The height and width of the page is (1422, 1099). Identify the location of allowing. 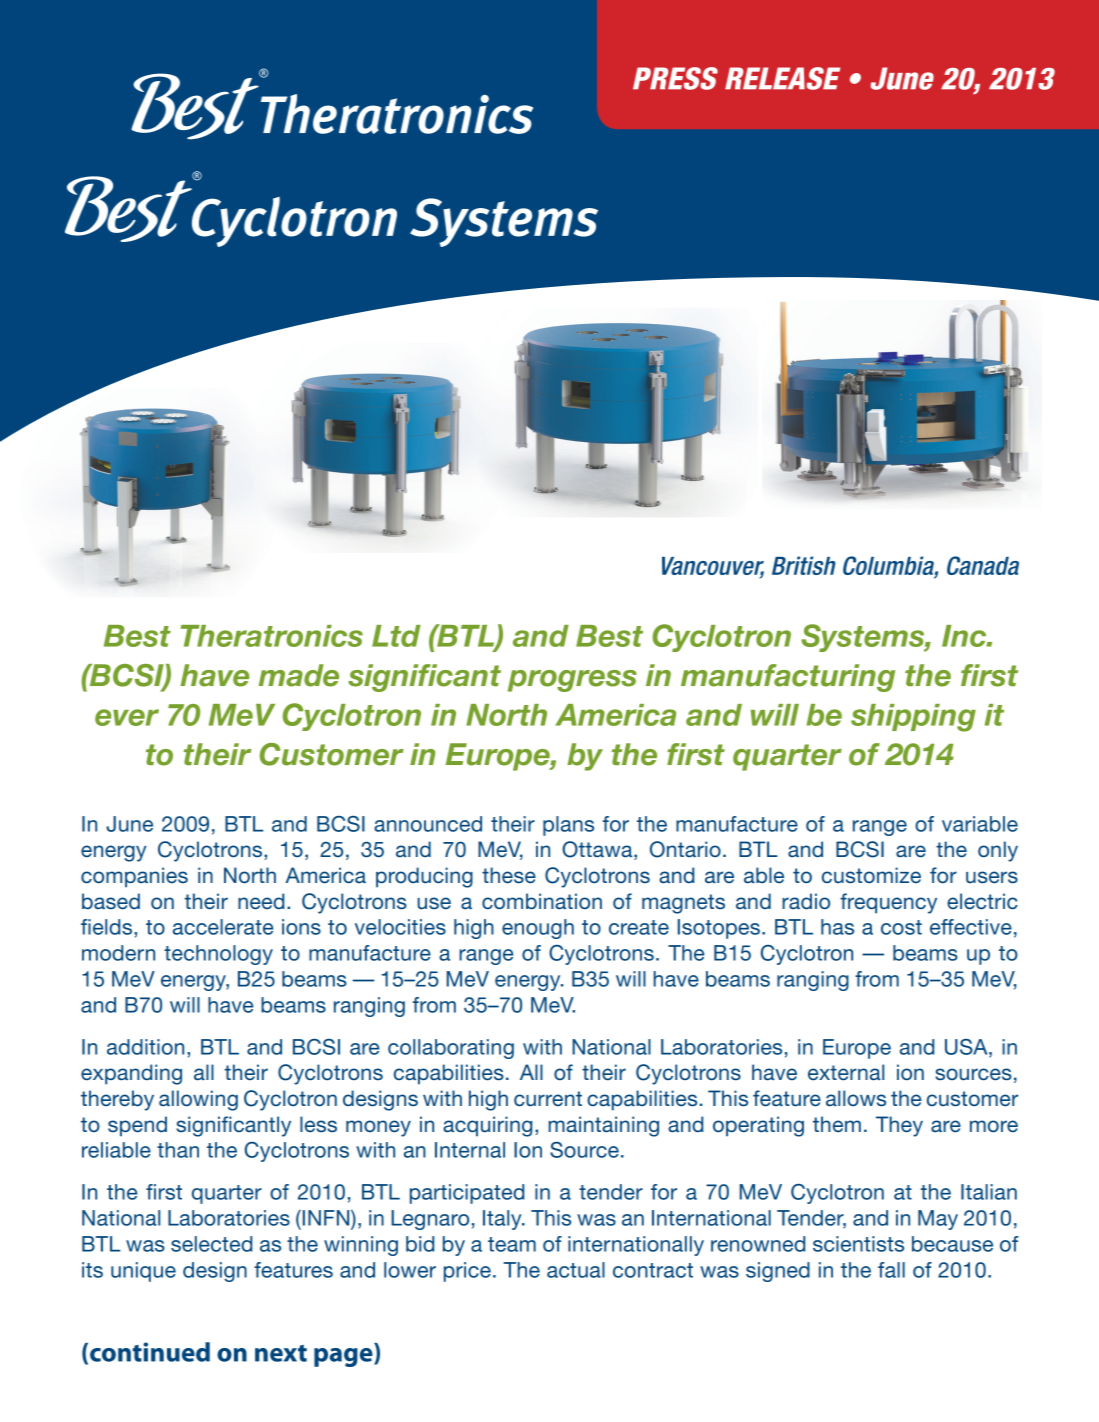
(198, 1100).
